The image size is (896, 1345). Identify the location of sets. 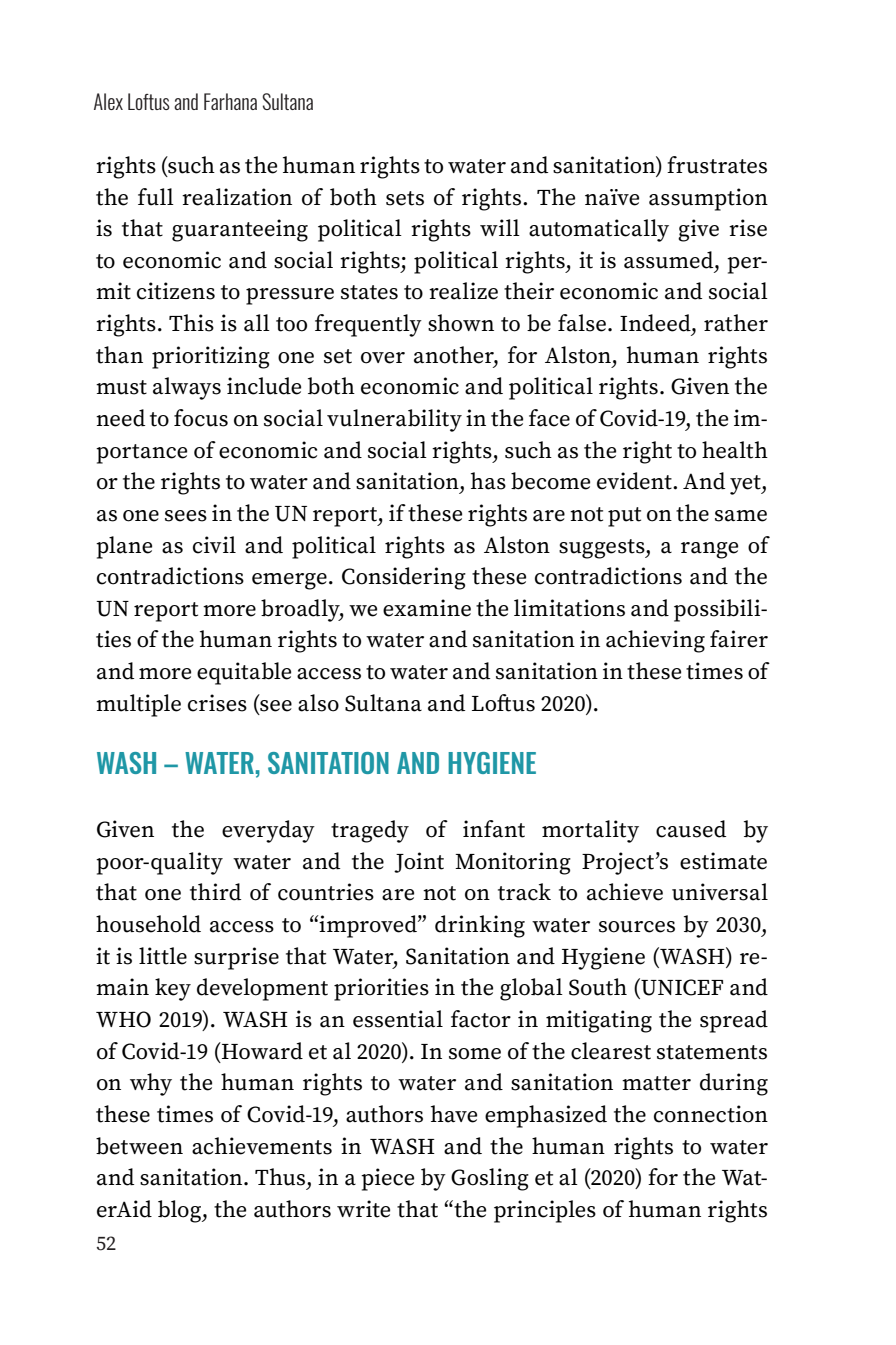
(405, 198).
